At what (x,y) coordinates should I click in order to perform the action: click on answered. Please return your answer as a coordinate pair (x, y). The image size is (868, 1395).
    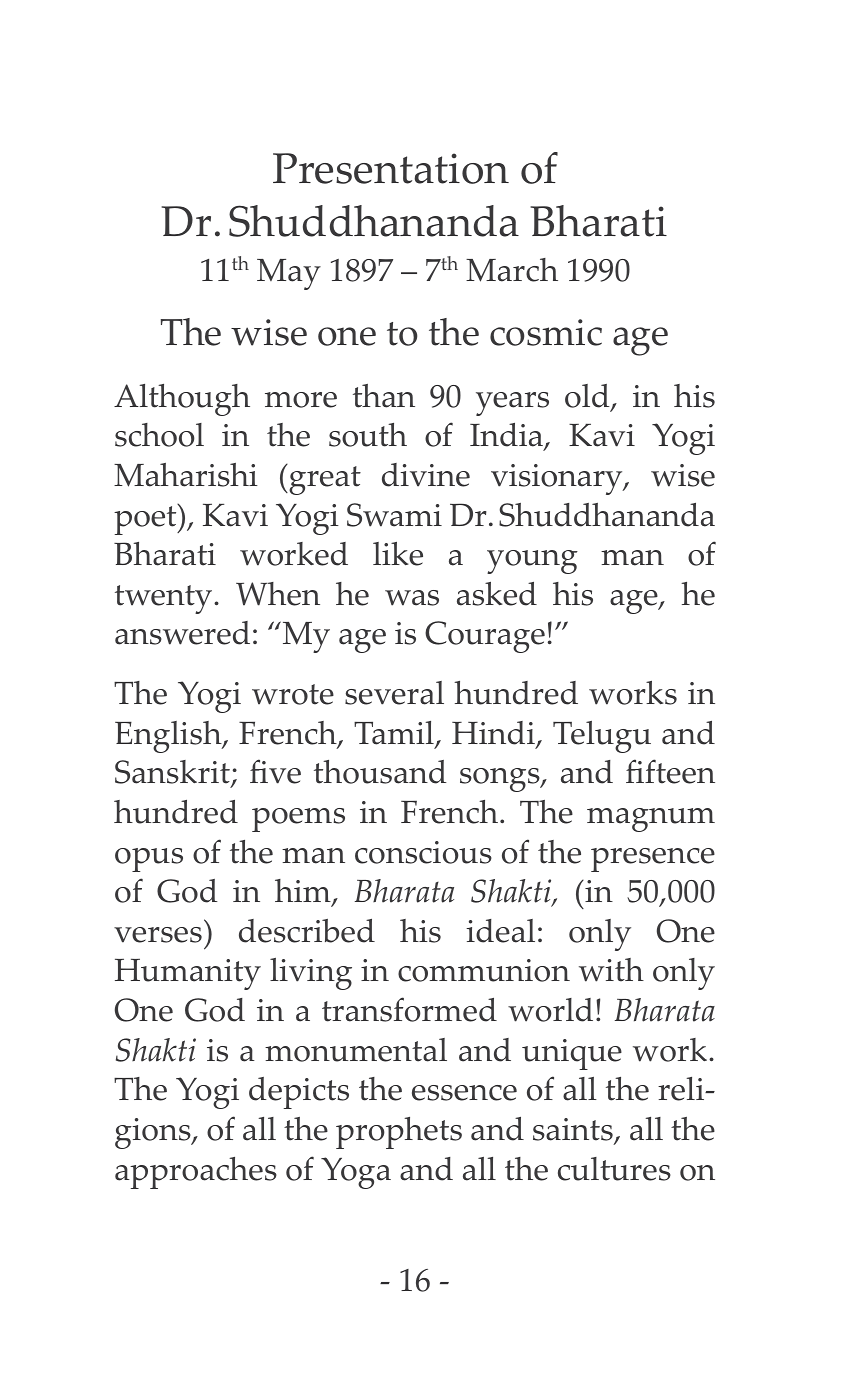
    Looking at the image, I should click on (182, 633).
